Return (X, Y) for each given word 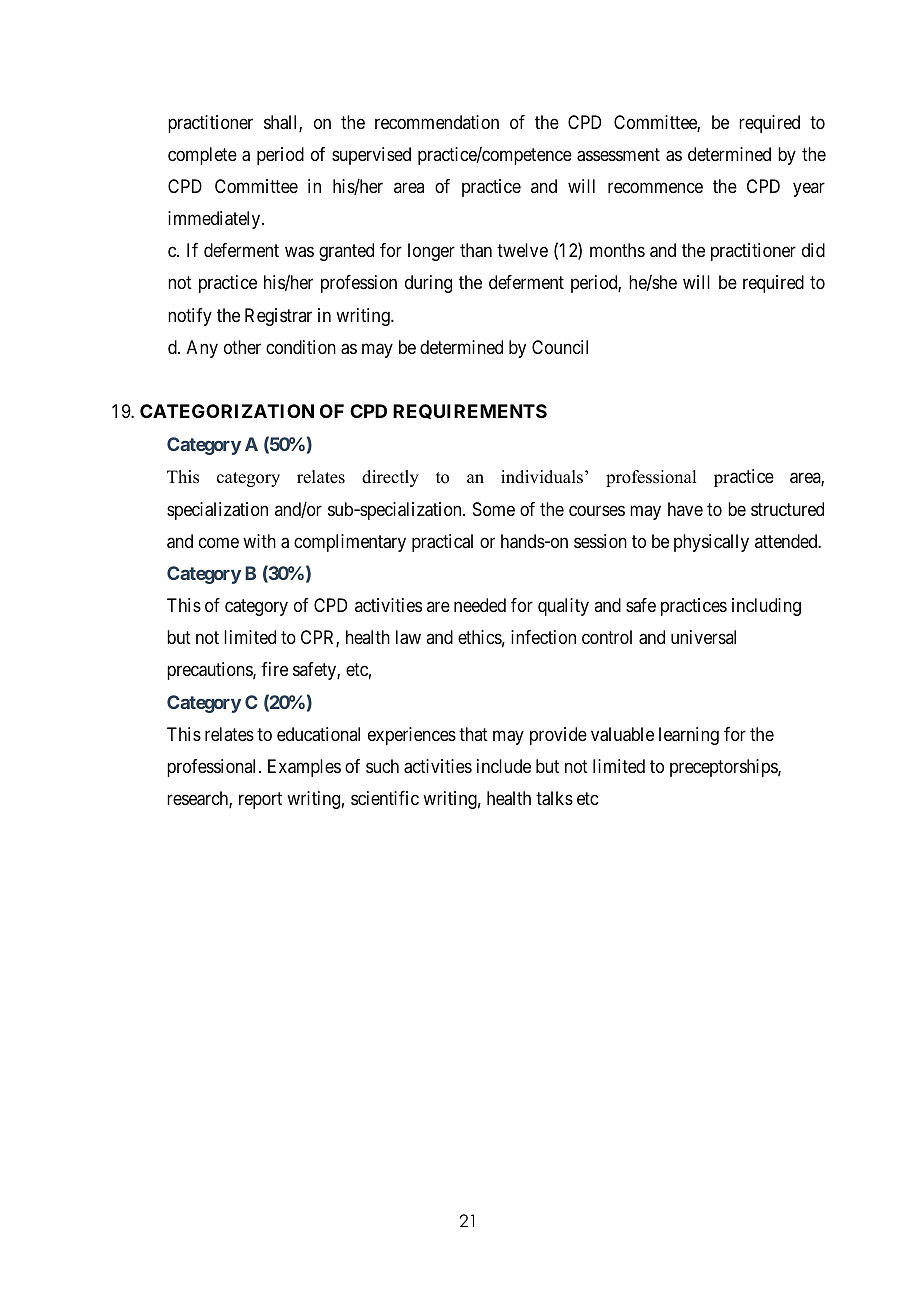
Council (560, 347)
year (809, 190)
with (259, 541)
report (260, 800)
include (504, 766)
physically (711, 543)
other (242, 347)
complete (202, 156)
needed (480, 605)
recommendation (437, 122)
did (813, 250)
